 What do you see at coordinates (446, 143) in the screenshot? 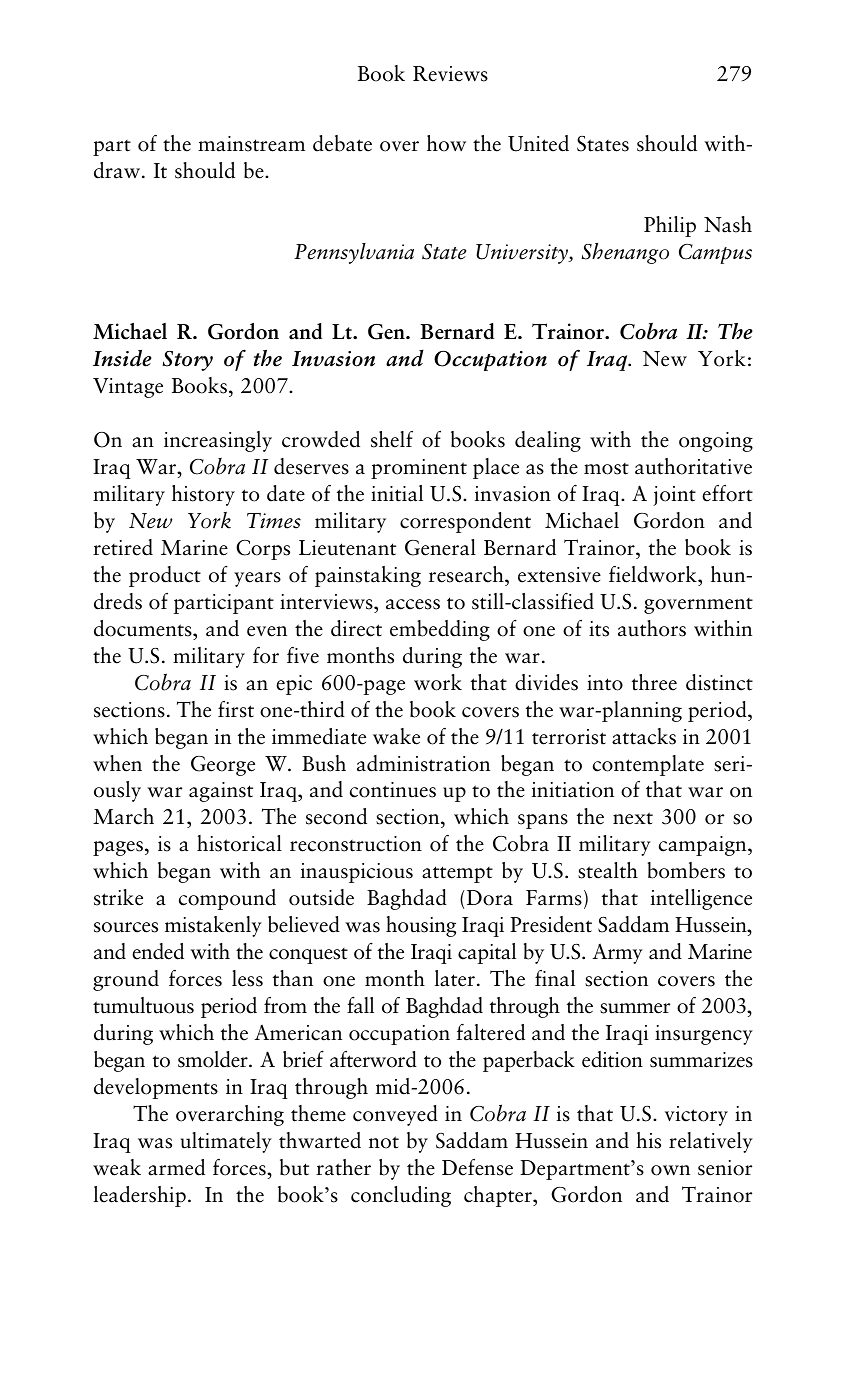
I see `how` at bounding box center [446, 143].
